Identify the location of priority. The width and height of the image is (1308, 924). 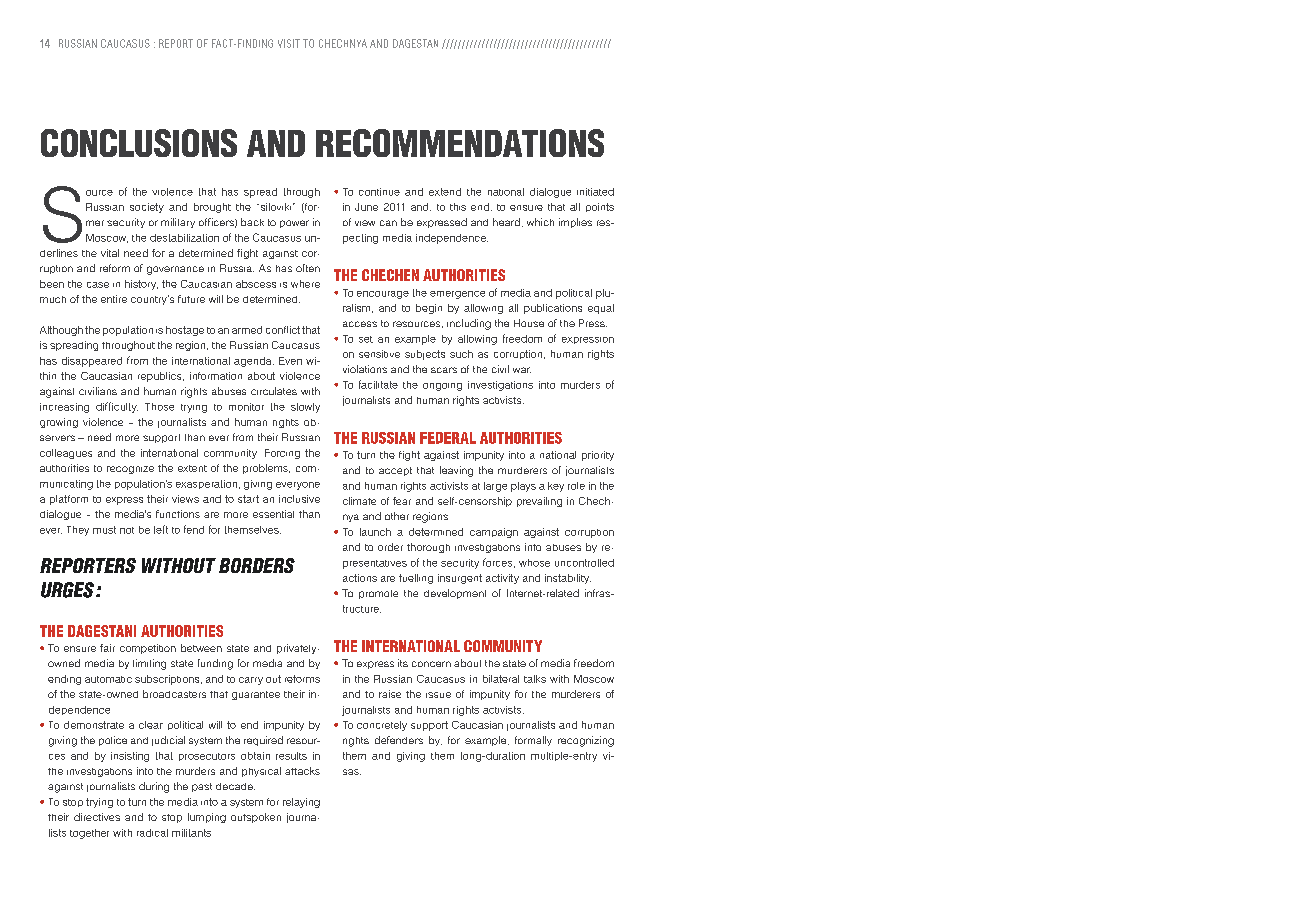
(598, 456).
